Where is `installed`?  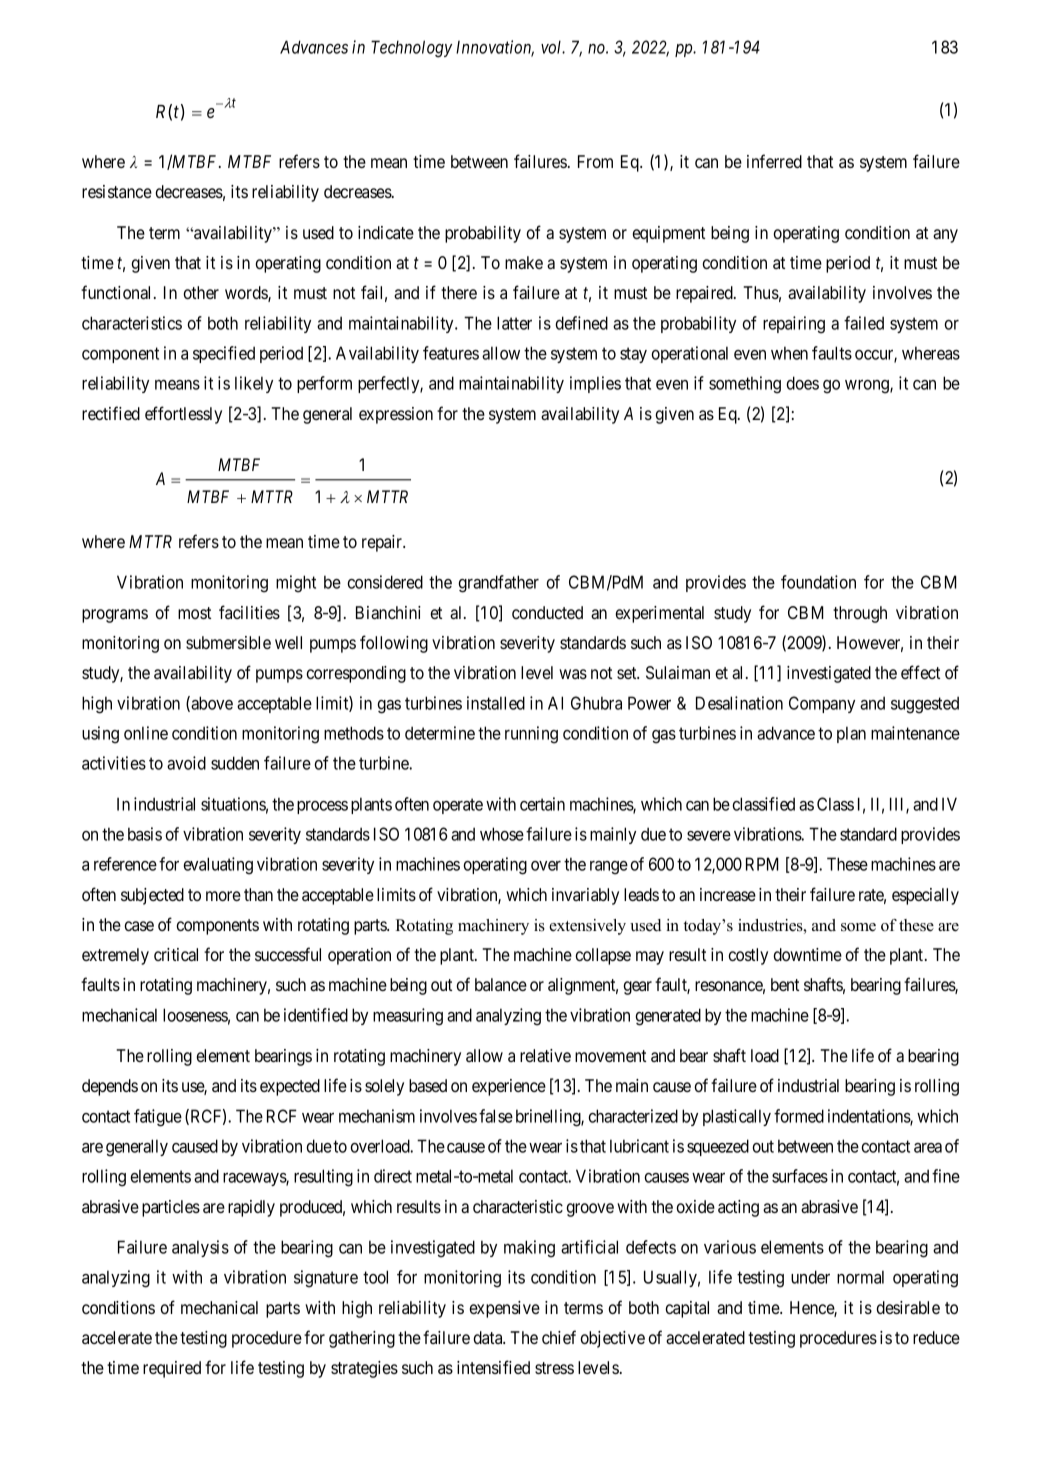
installed is located at coordinates (496, 703).
